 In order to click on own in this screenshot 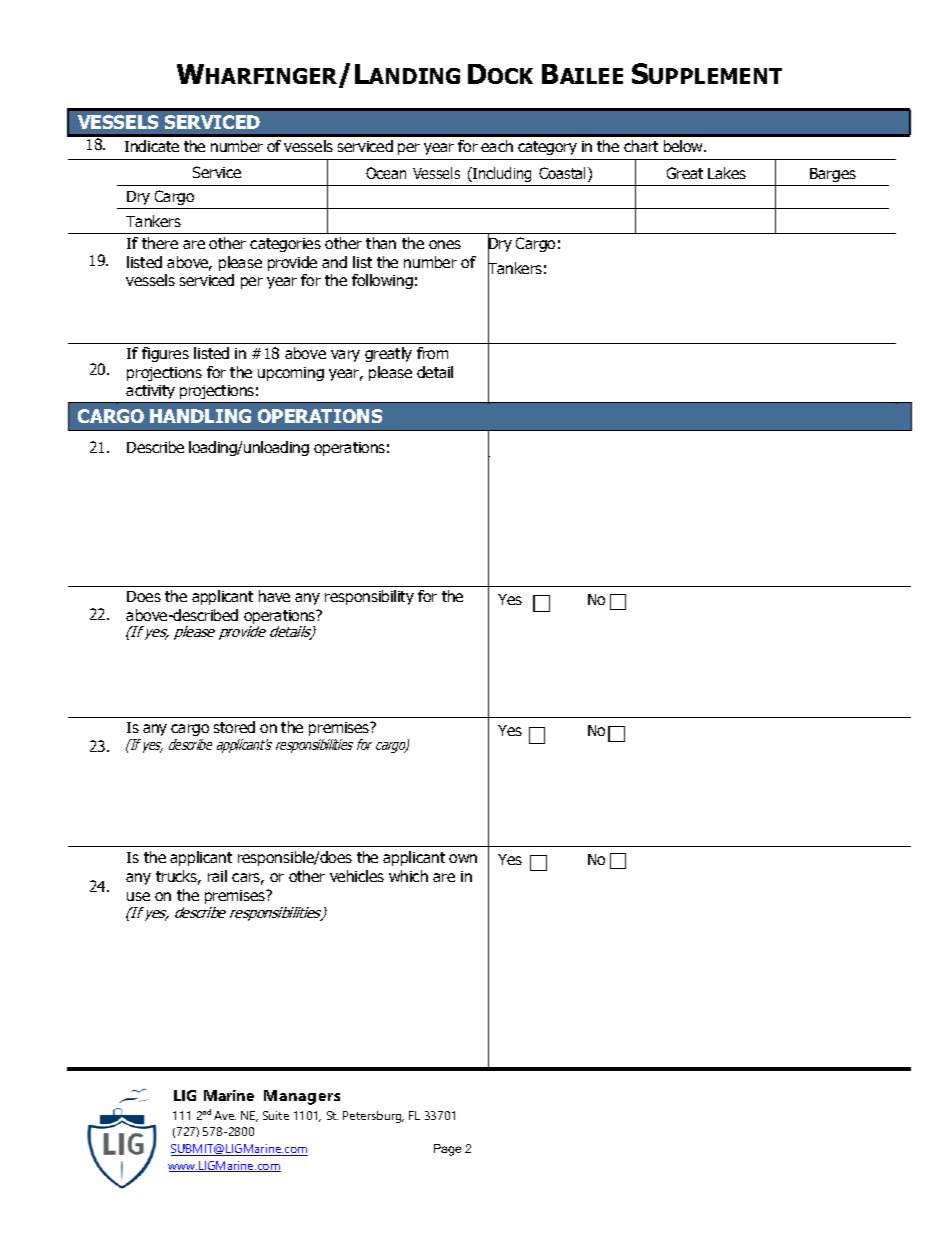, I will do `click(463, 858)`.
